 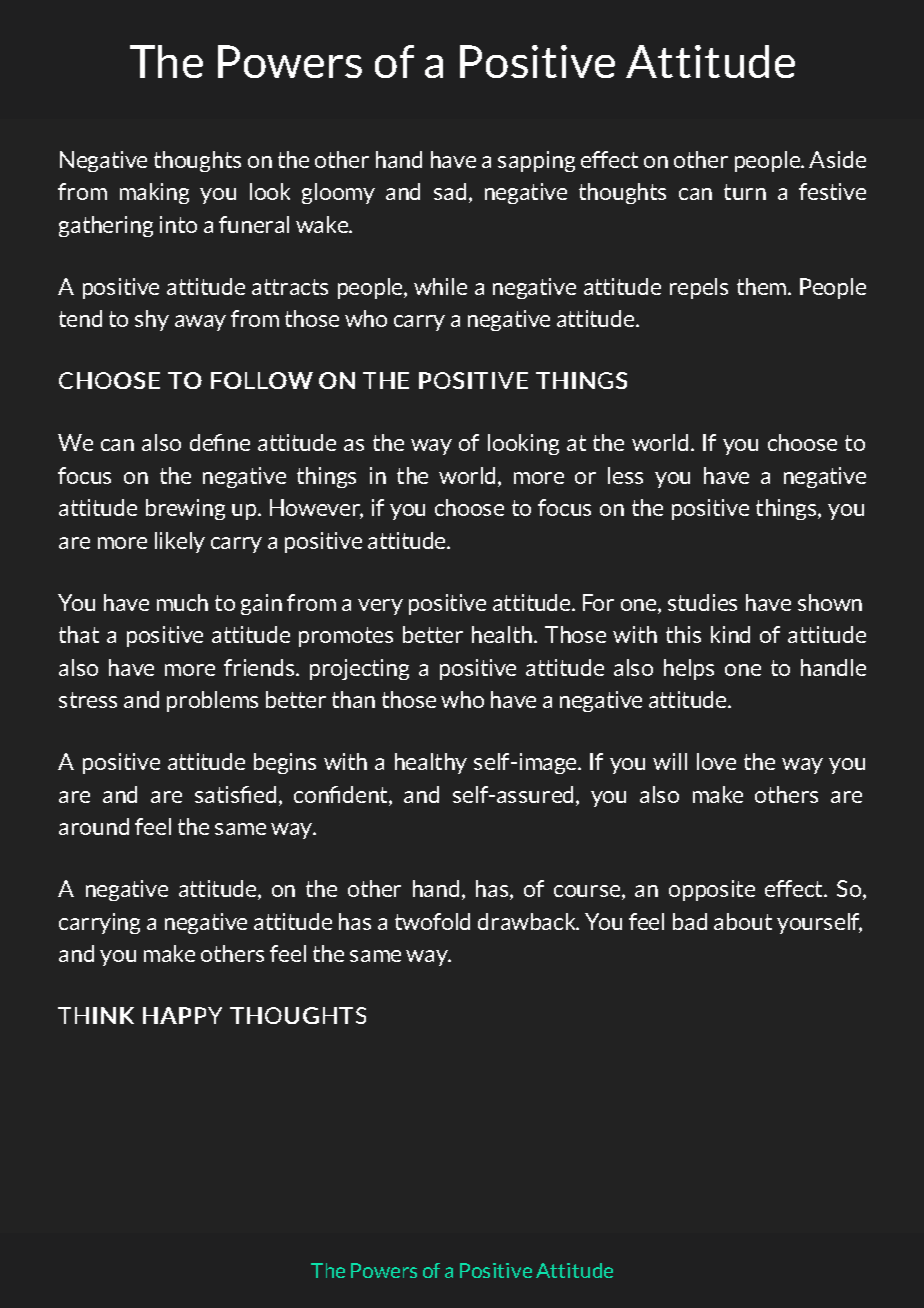 What do you see at coordinates (359, 669) in the image?
I see `projecting` at bounding box center [359, 669].
